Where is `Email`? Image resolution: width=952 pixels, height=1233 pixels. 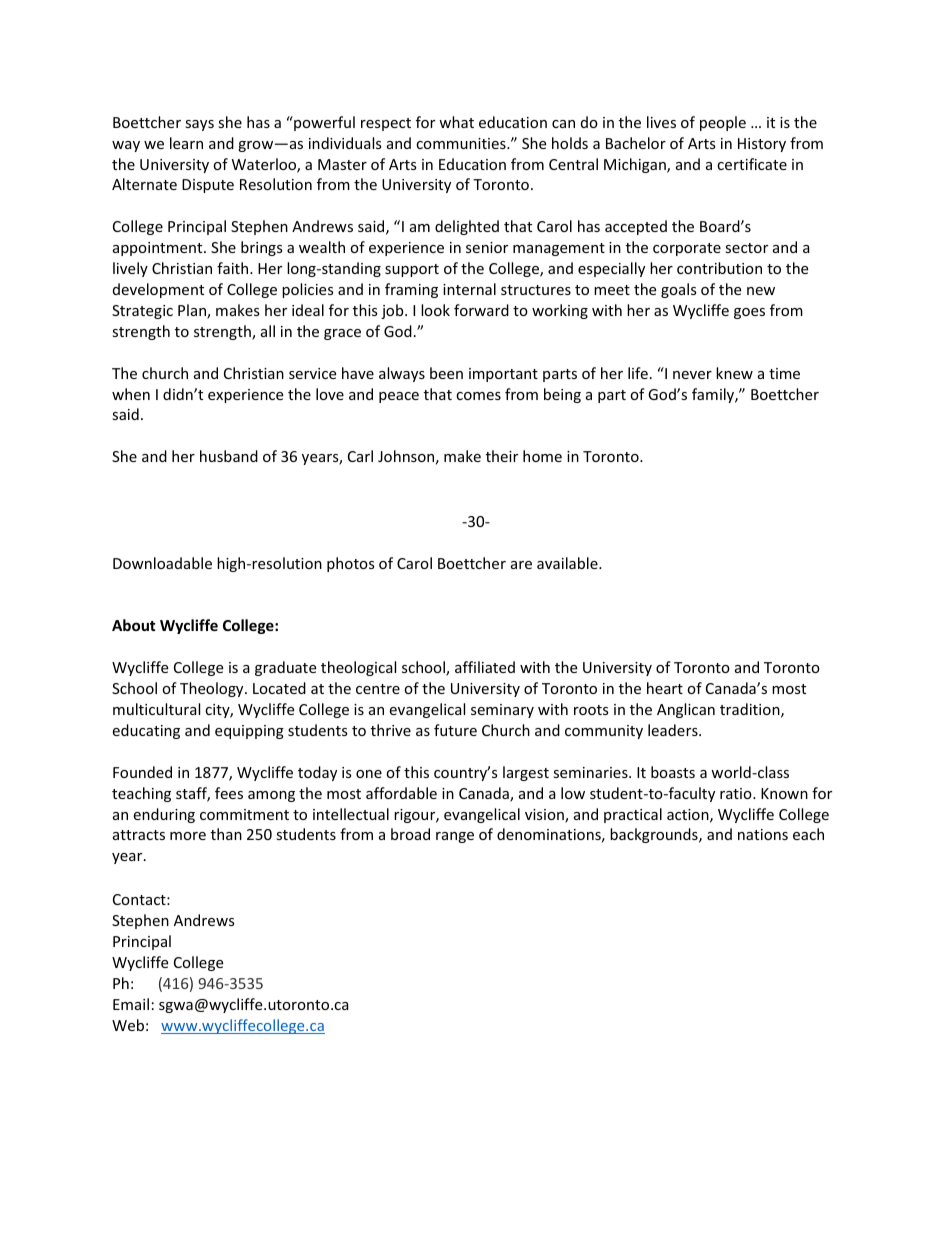
Email is located at coordinates (131, 1004).
